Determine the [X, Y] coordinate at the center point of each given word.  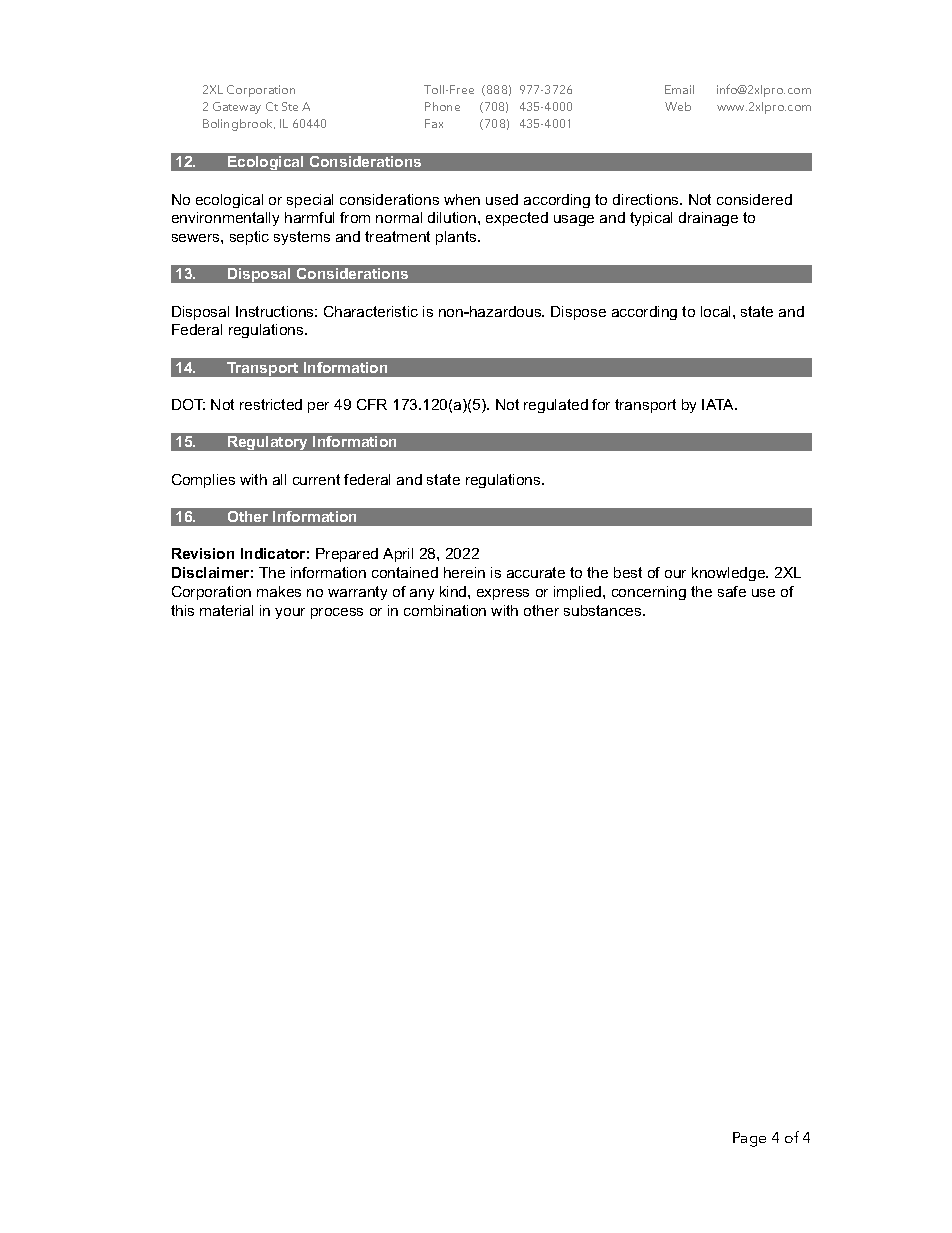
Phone [442, 106]
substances [604, 610]
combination [445, 610]
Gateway [237, 108]
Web [678, 106]
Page [749, 1139]
